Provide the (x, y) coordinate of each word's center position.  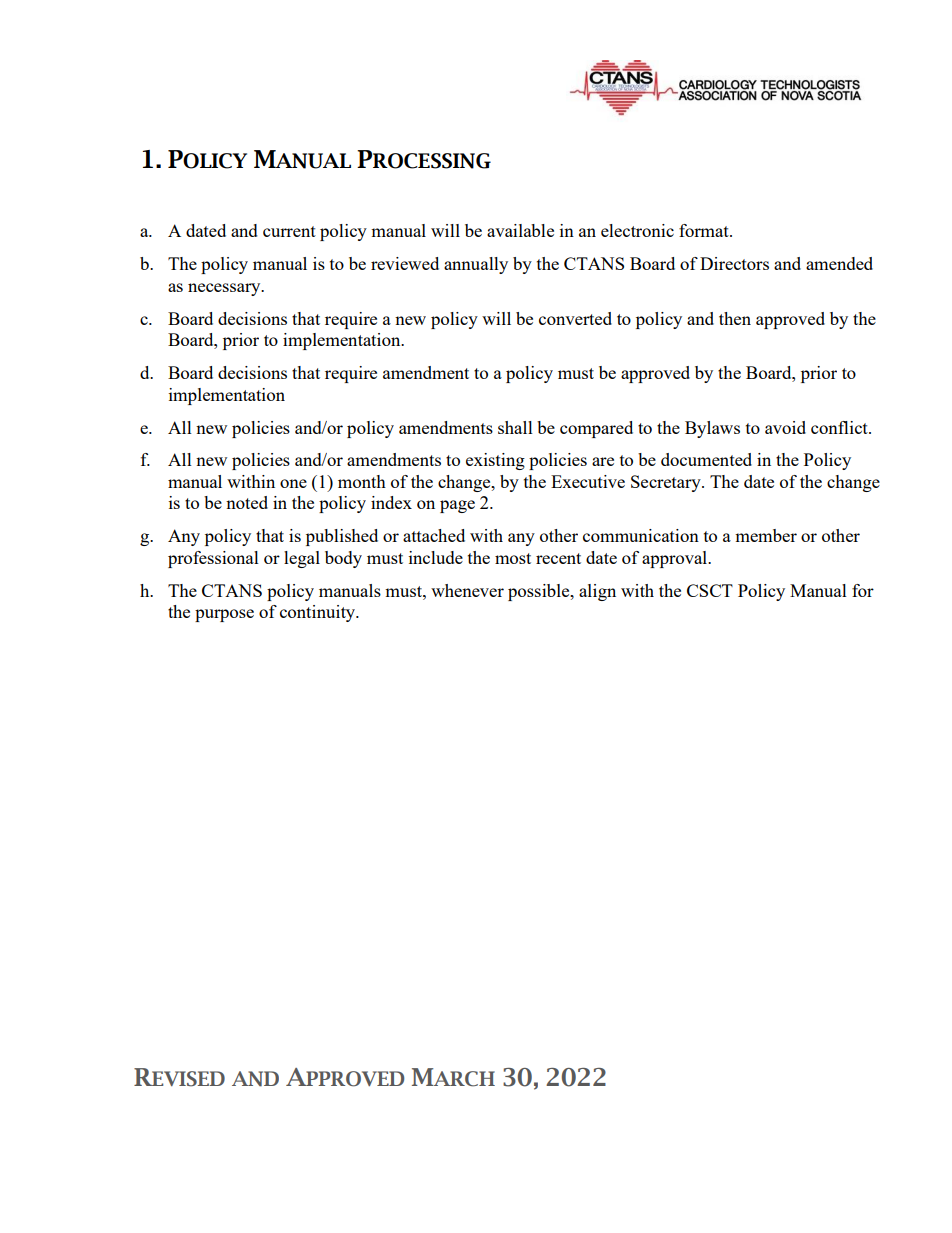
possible (540, 592)
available (520, 230)
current (289, 231)
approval (676, 559)
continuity (319, 613)
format (705, 230)
